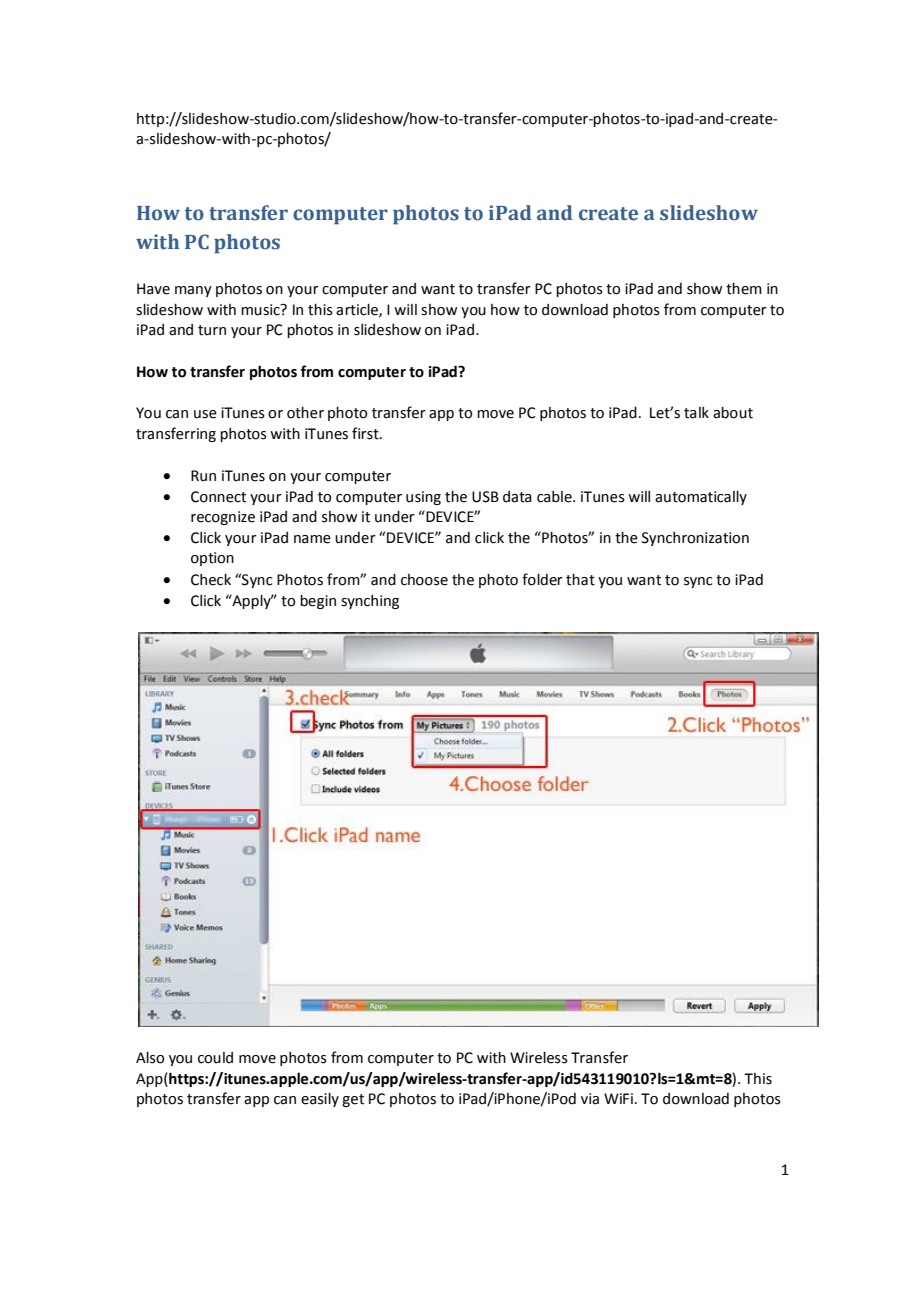 The image size is (924, 1308). Describe the element at coordinates (744, 289) in the image. I see `them` at that location.
